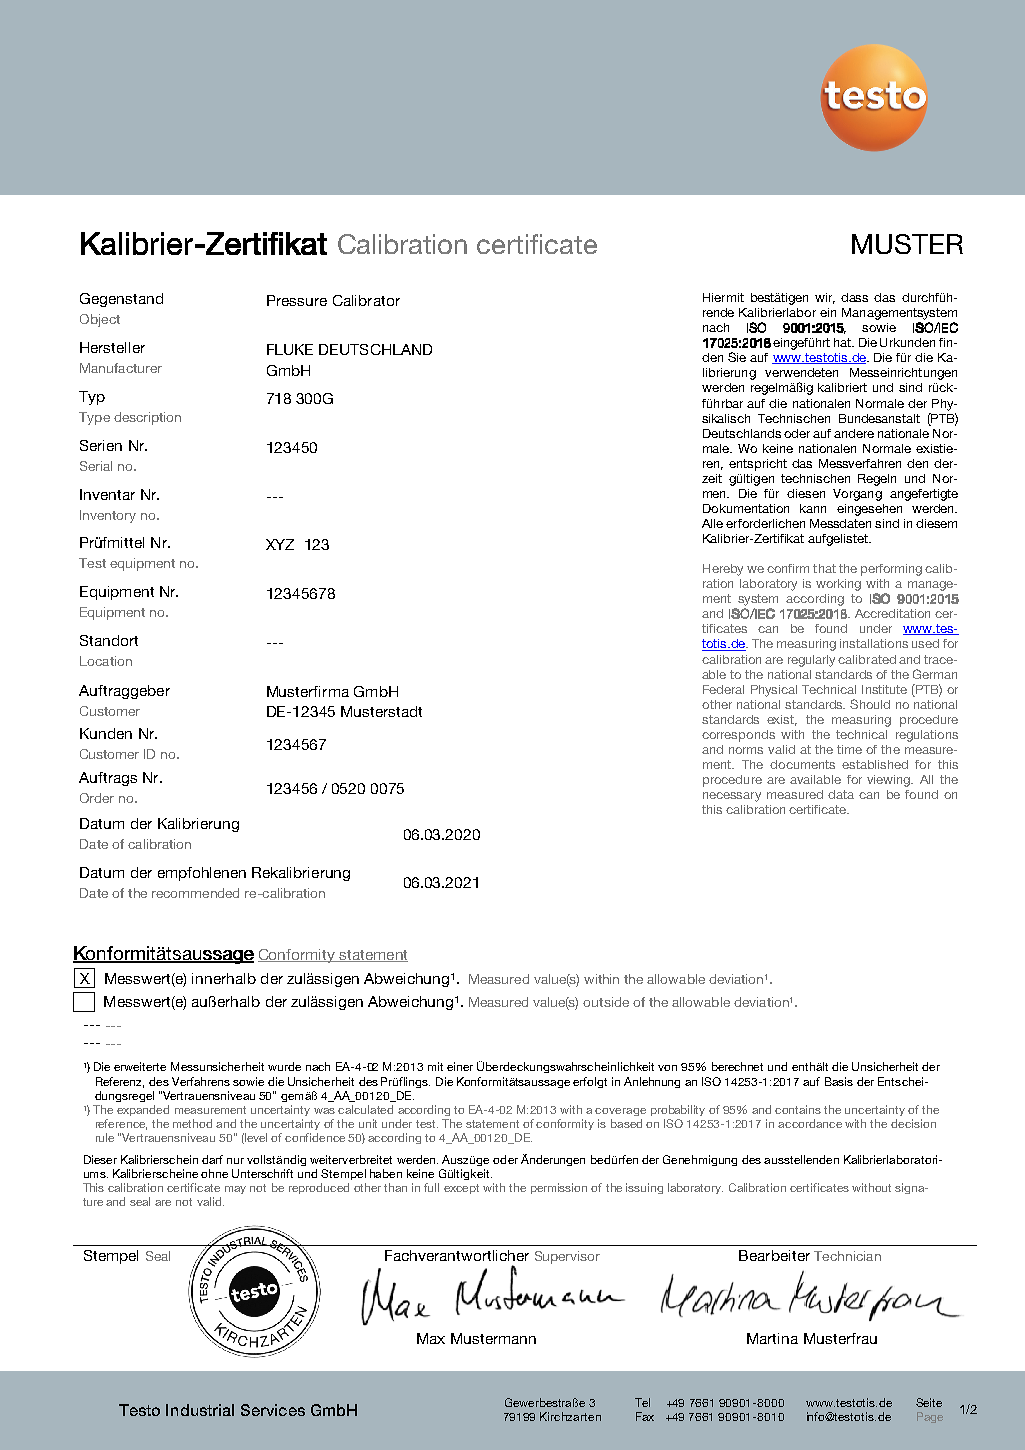  What do you see at coordinates (192, 1123) in the page?
I see `method` at bounding box center [192, 1123].
